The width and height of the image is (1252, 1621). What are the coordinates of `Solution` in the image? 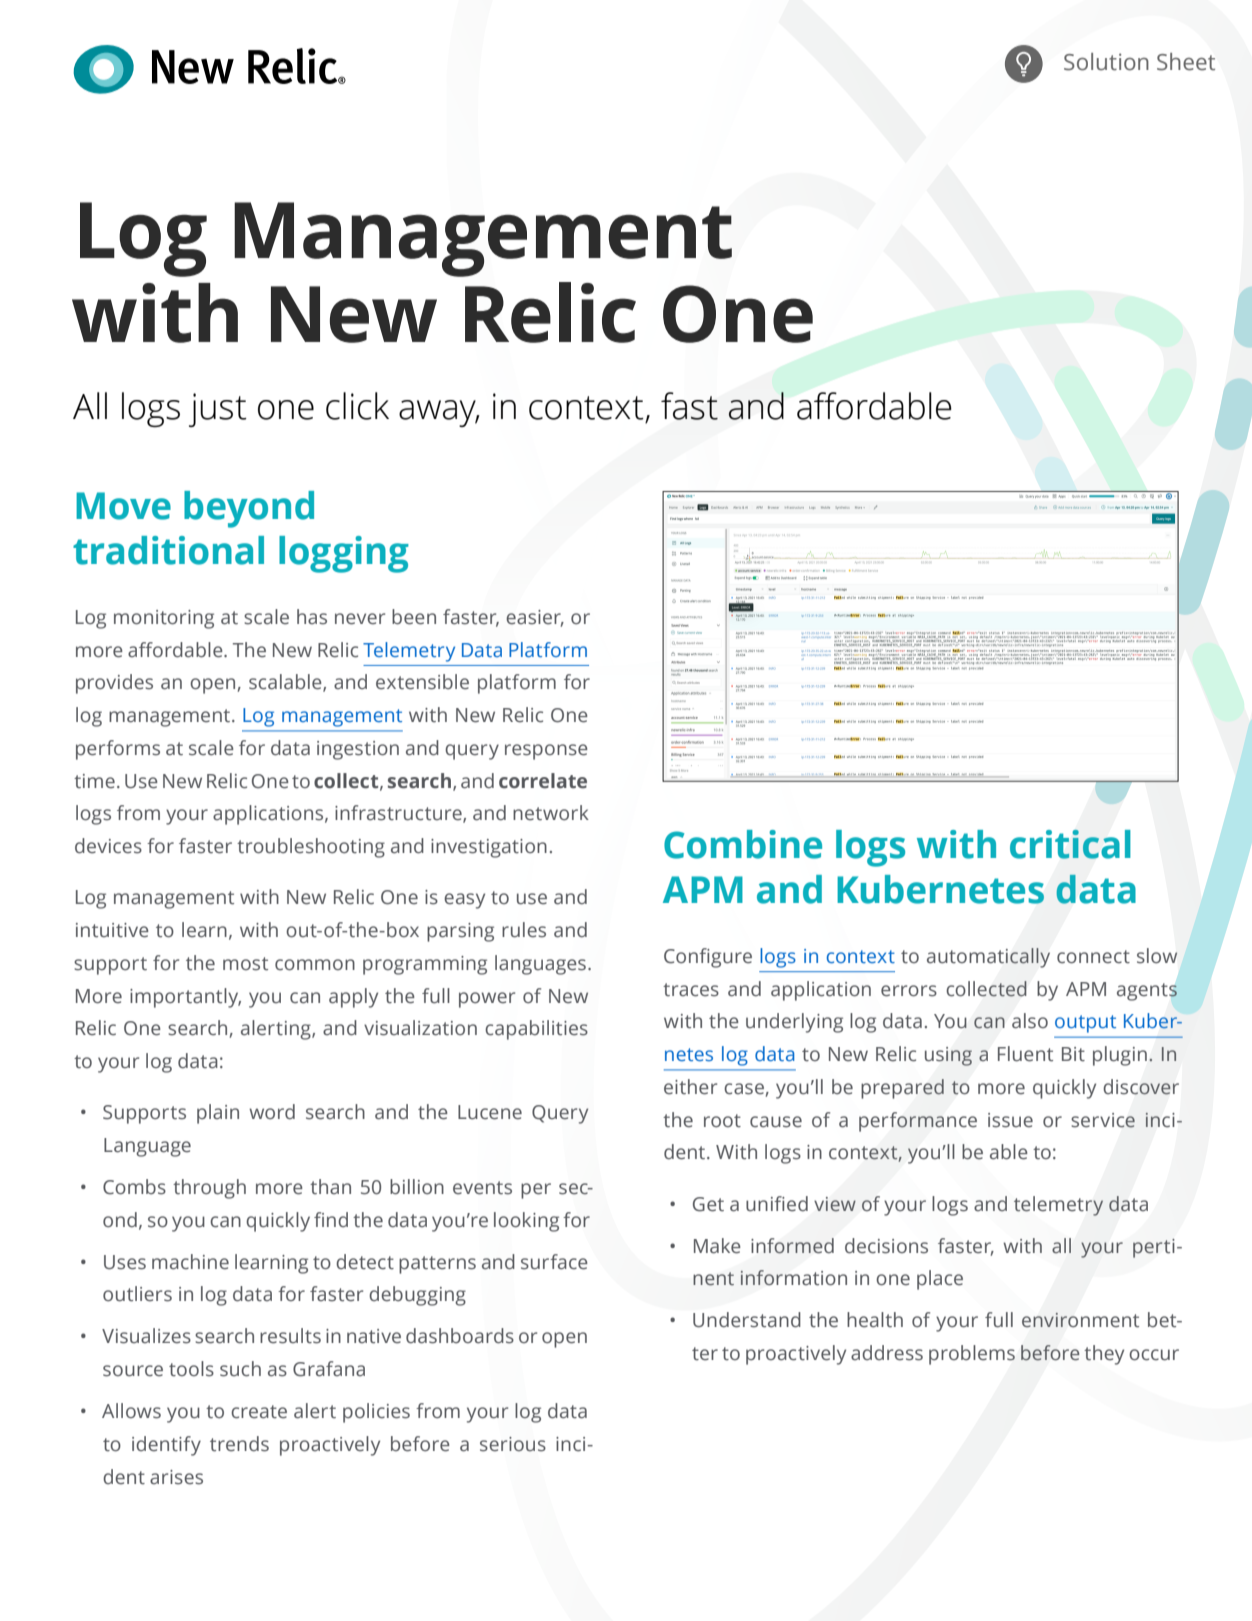 It's located at (1106, 62).
